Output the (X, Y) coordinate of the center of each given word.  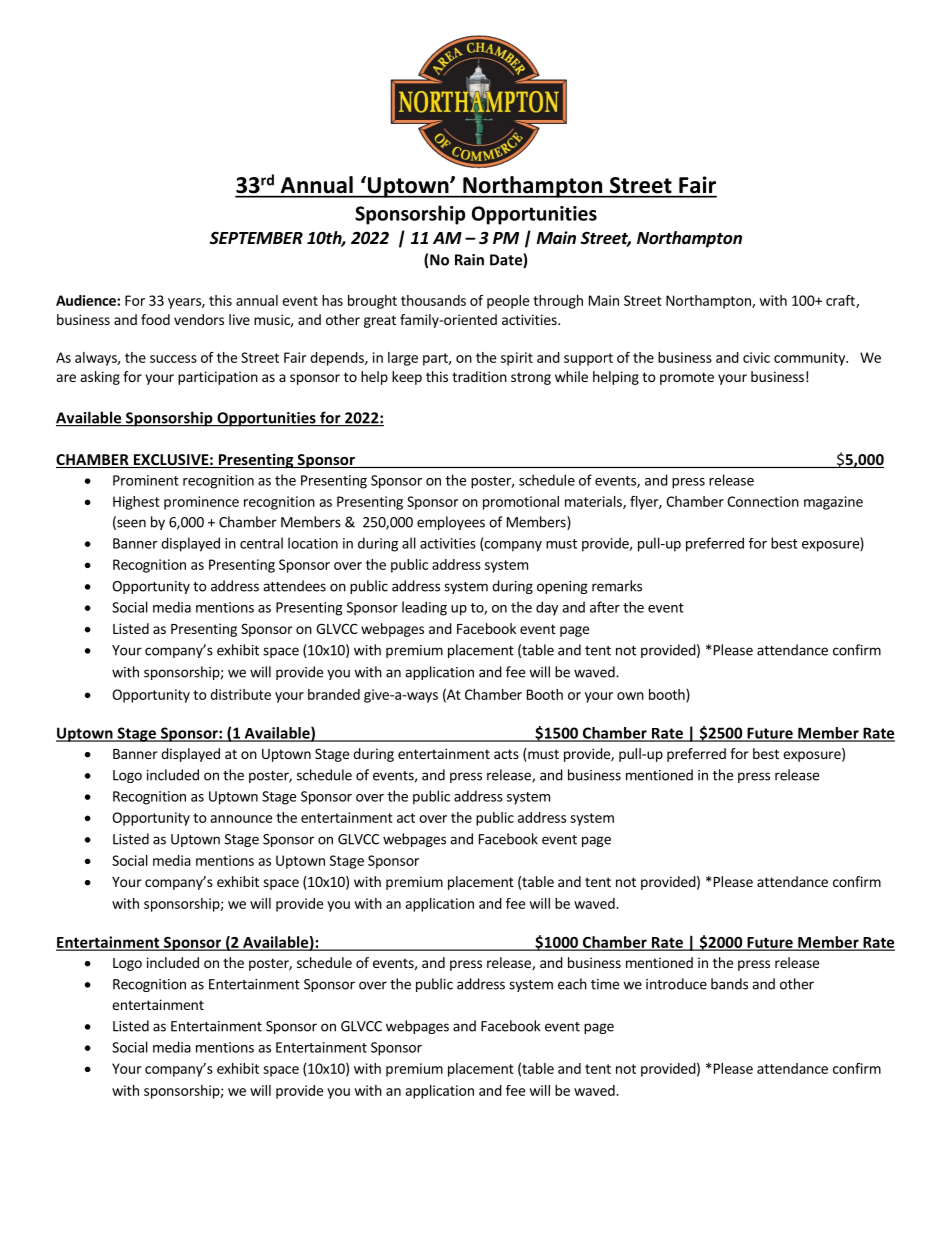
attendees (294, 586)
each (572, 984)
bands (729, 984)
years (185, 303)
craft (841, 301)
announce (241, 819)
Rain (469, 260)
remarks (617, 586)
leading (424, 608)
